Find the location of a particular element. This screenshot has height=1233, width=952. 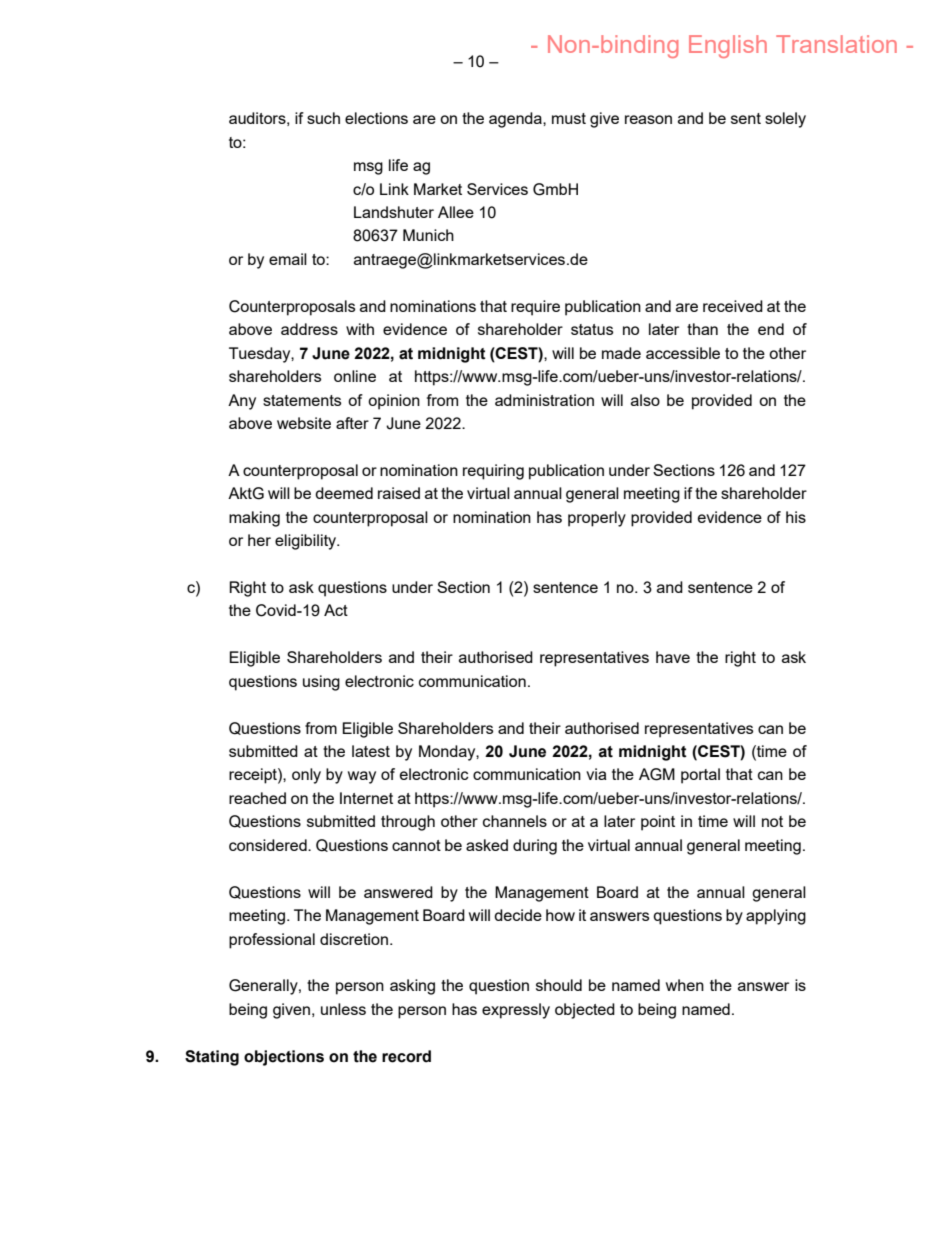

requiring is located at coordinates (493, 472).
